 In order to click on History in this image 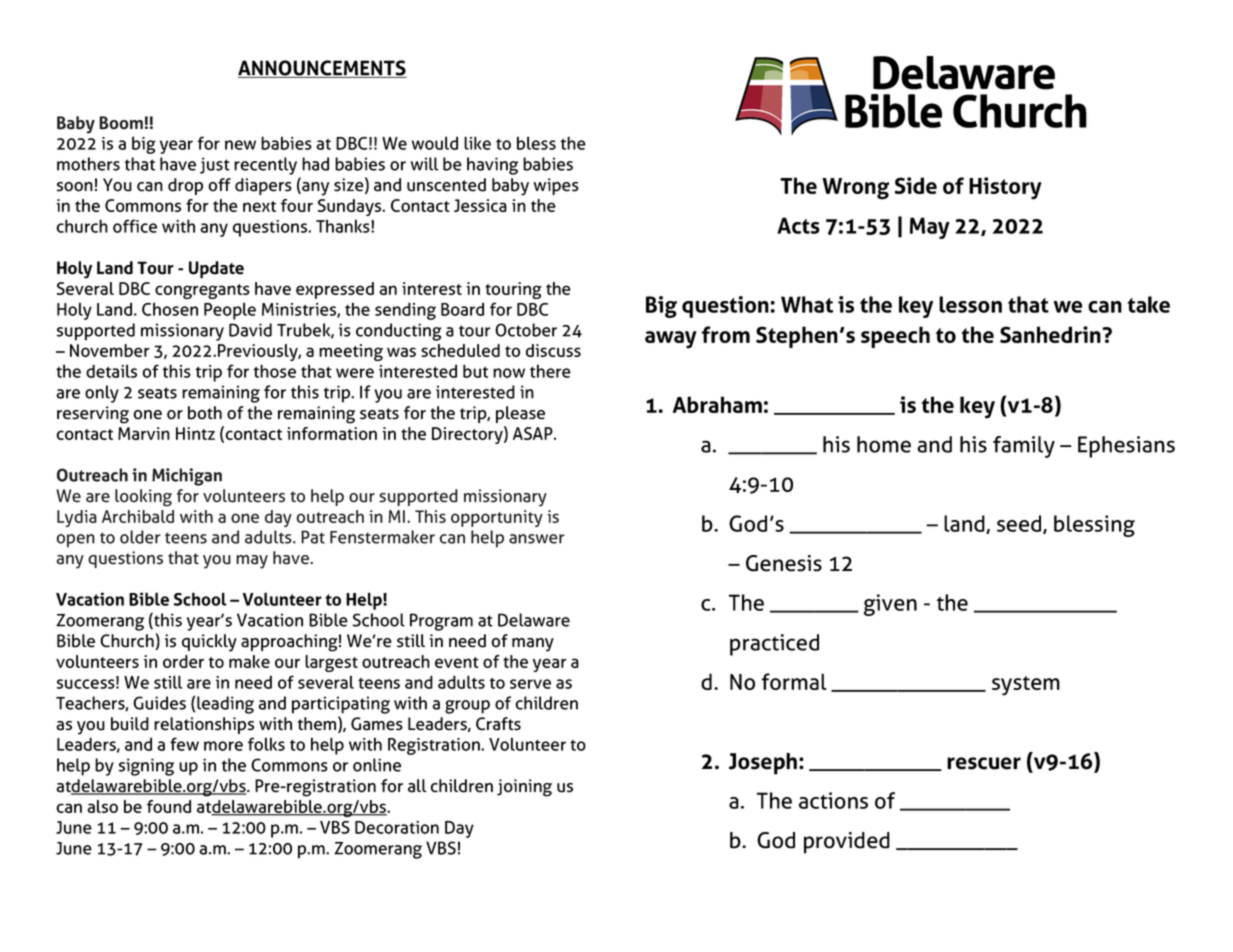, I will do `click(1005, 188)`.
